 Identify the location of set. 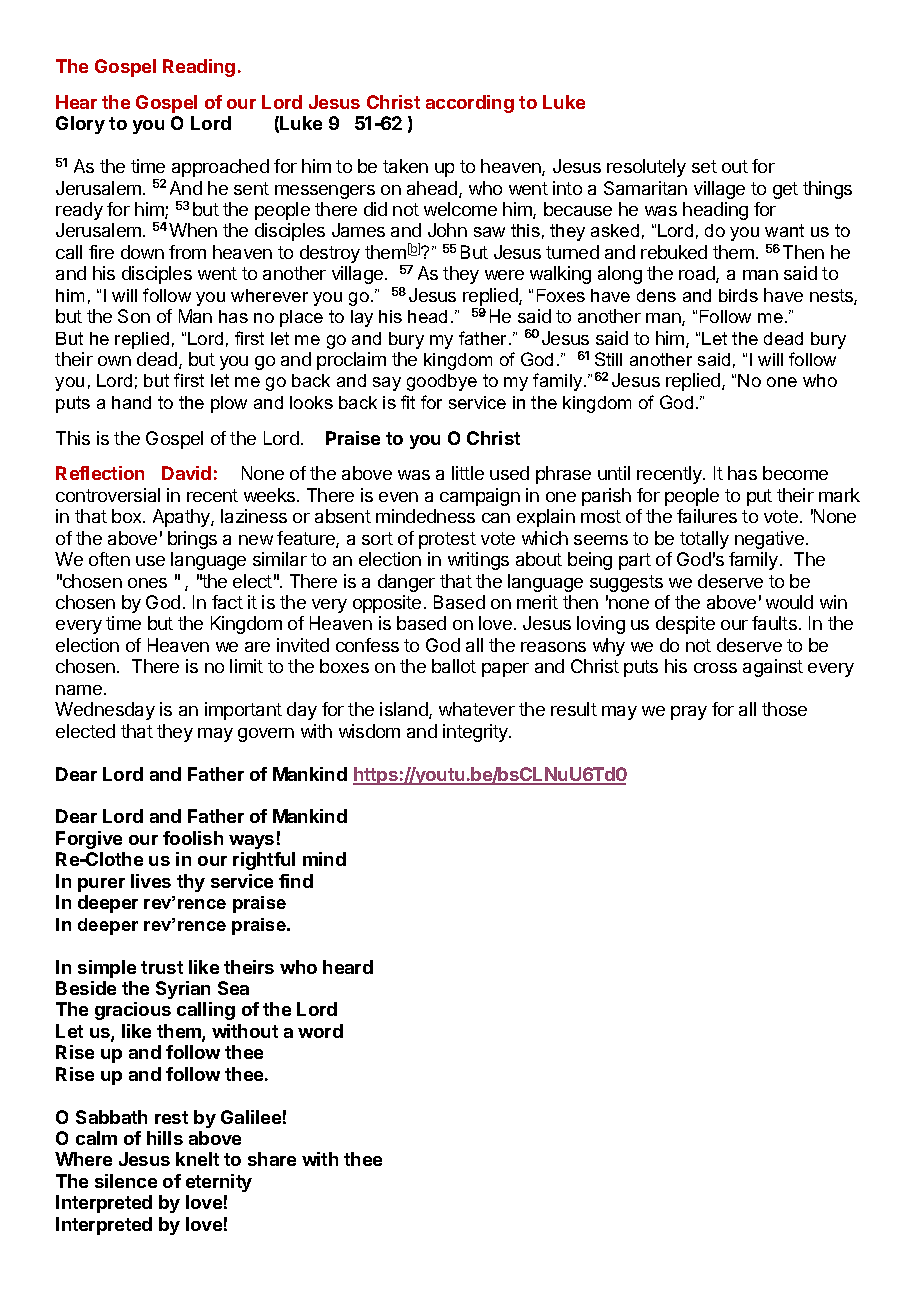
(704, 166).
